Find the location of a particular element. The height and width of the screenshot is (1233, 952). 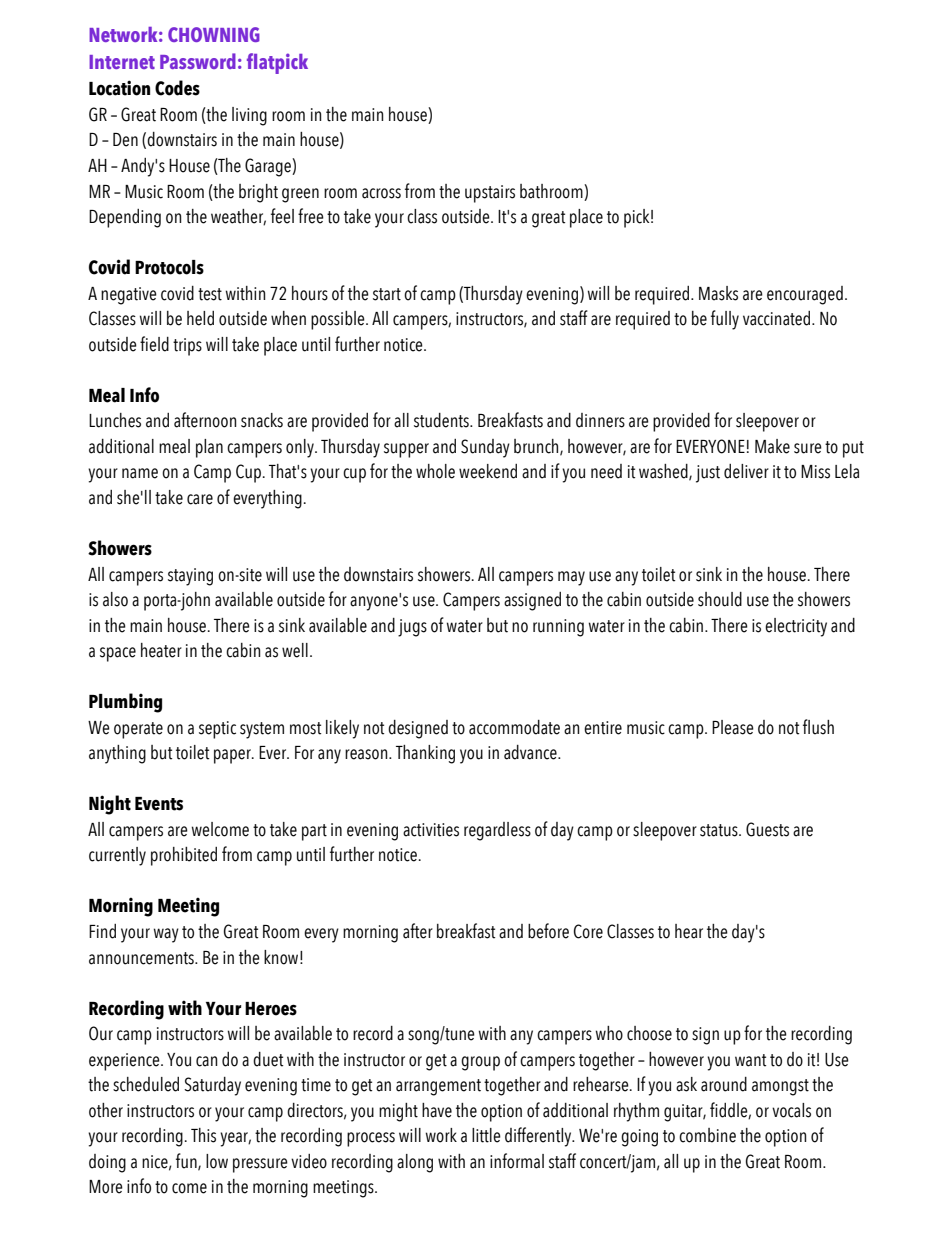

electricity is located at coordinates (796, 627).
